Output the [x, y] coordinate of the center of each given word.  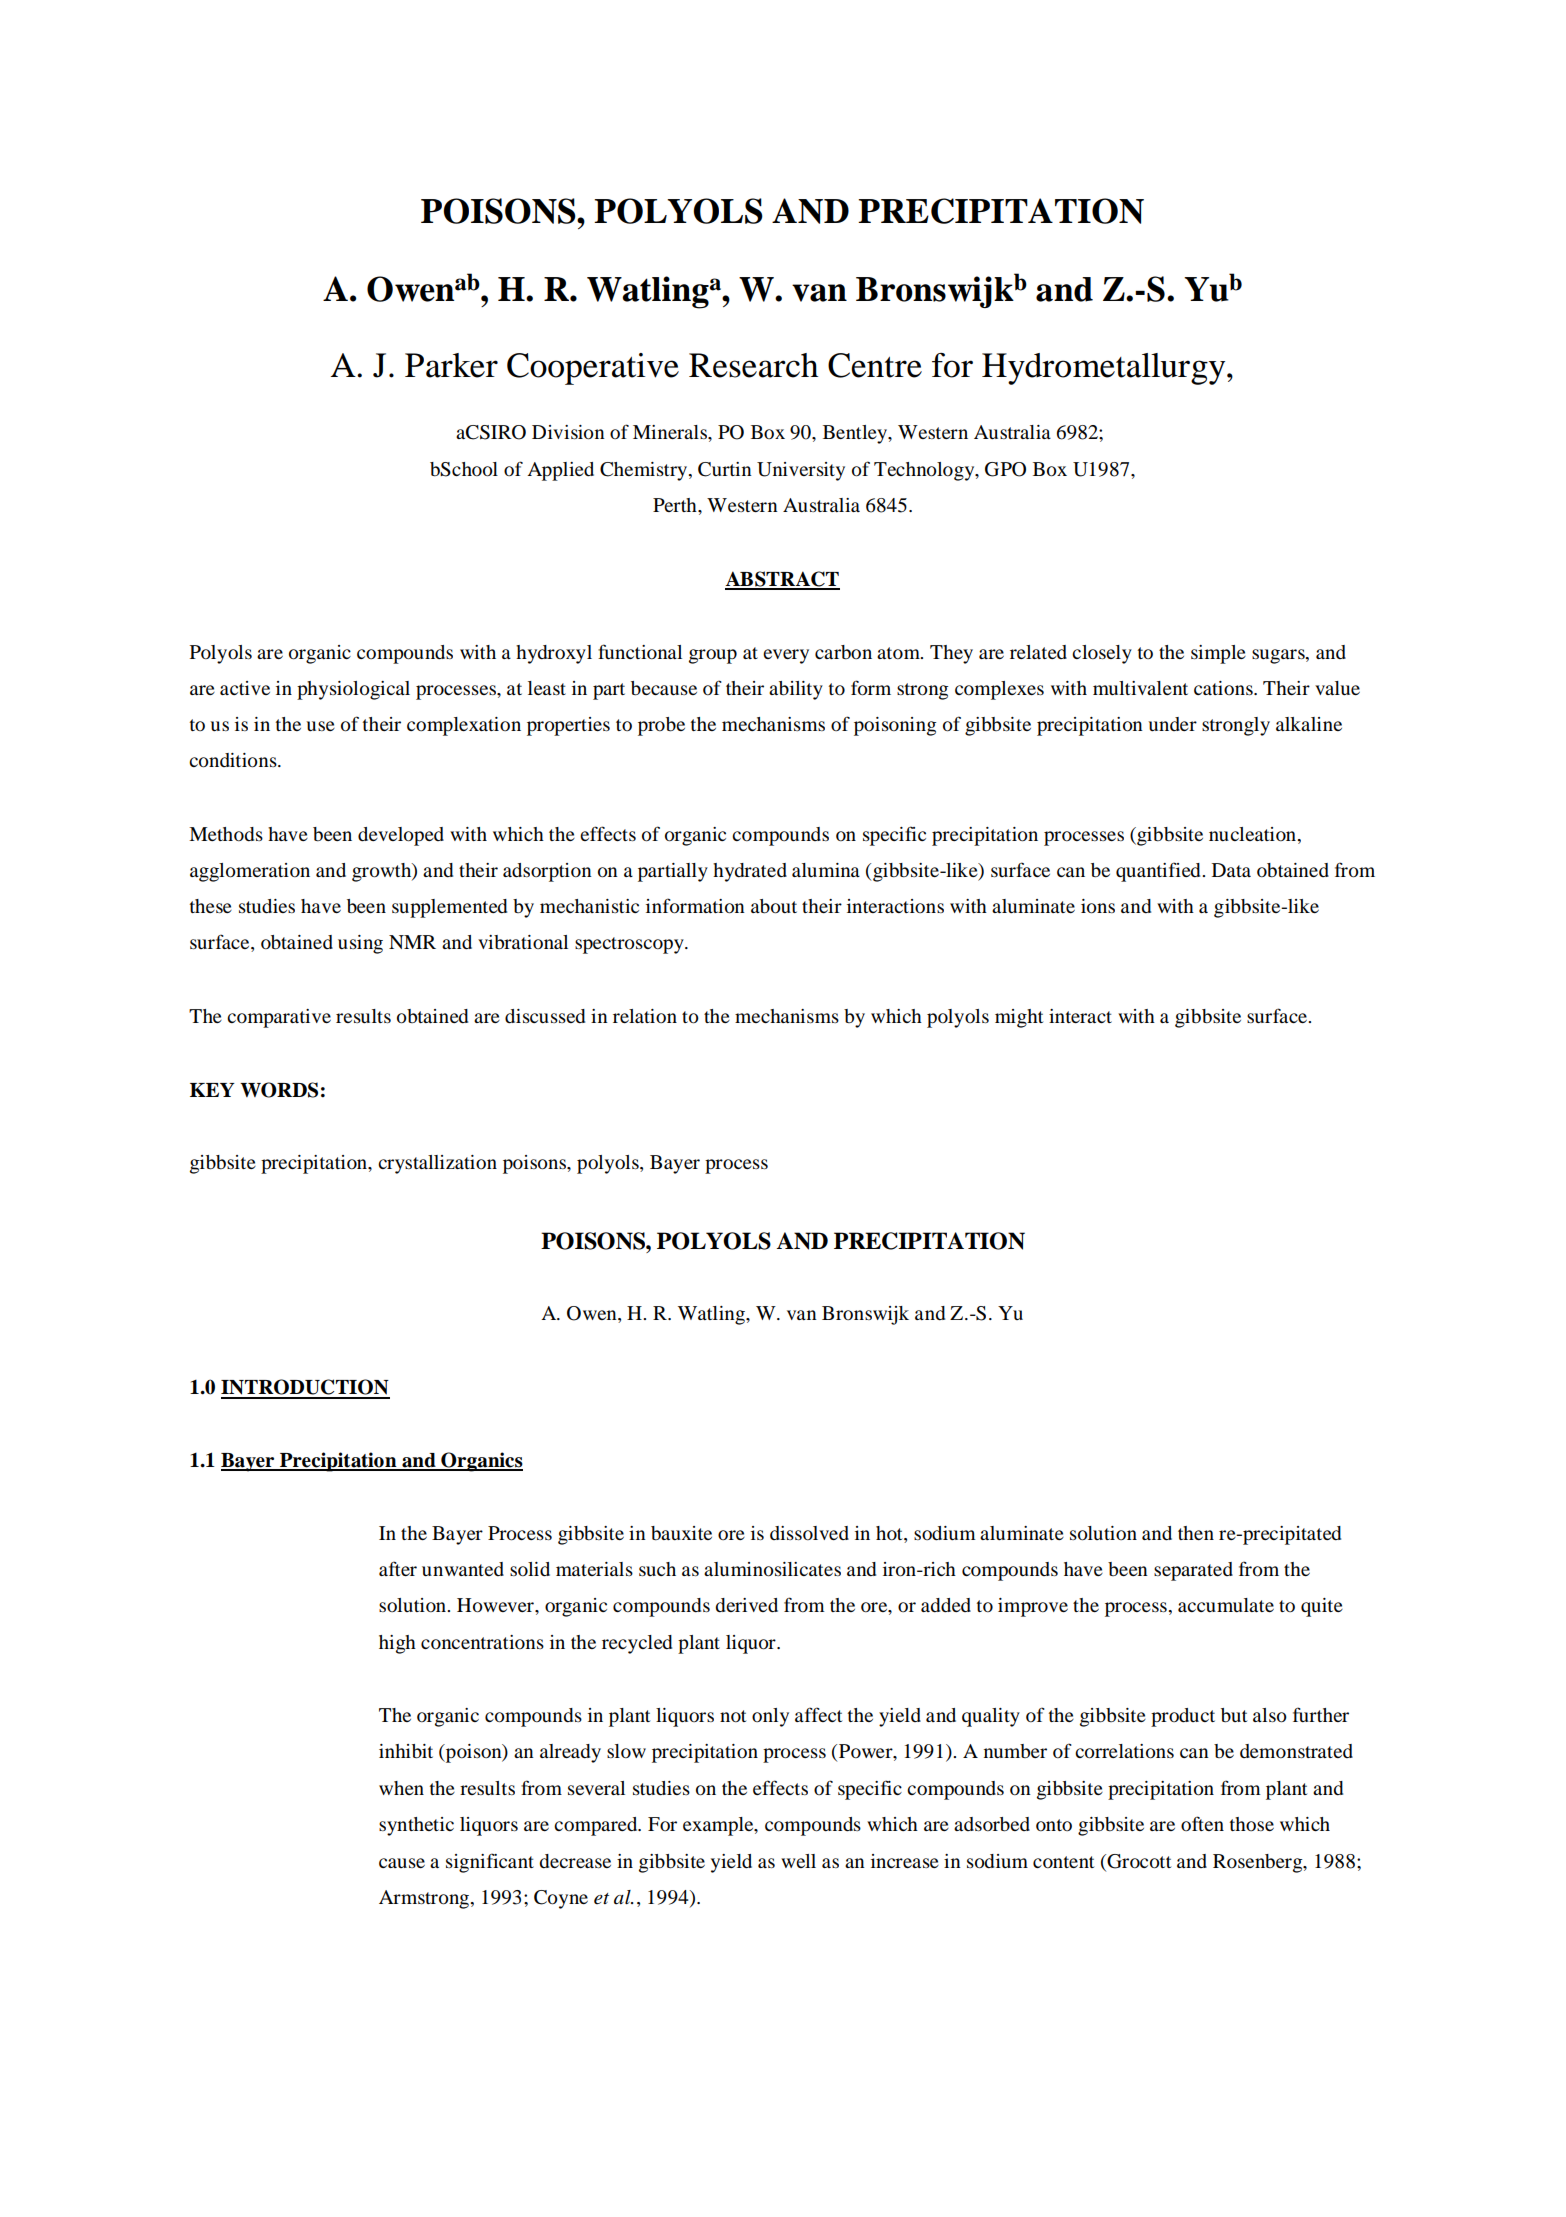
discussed [545, 1016]
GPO [1005, 469]
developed [401, 836]
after [398, 1568]
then [1196, 1533]
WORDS [279, 1090]
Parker [451, 365]
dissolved [809, 1533]
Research [753, 365]
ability [796, 690]
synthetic [416, 1826]
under [1172, 724]
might [1019, 1018]
